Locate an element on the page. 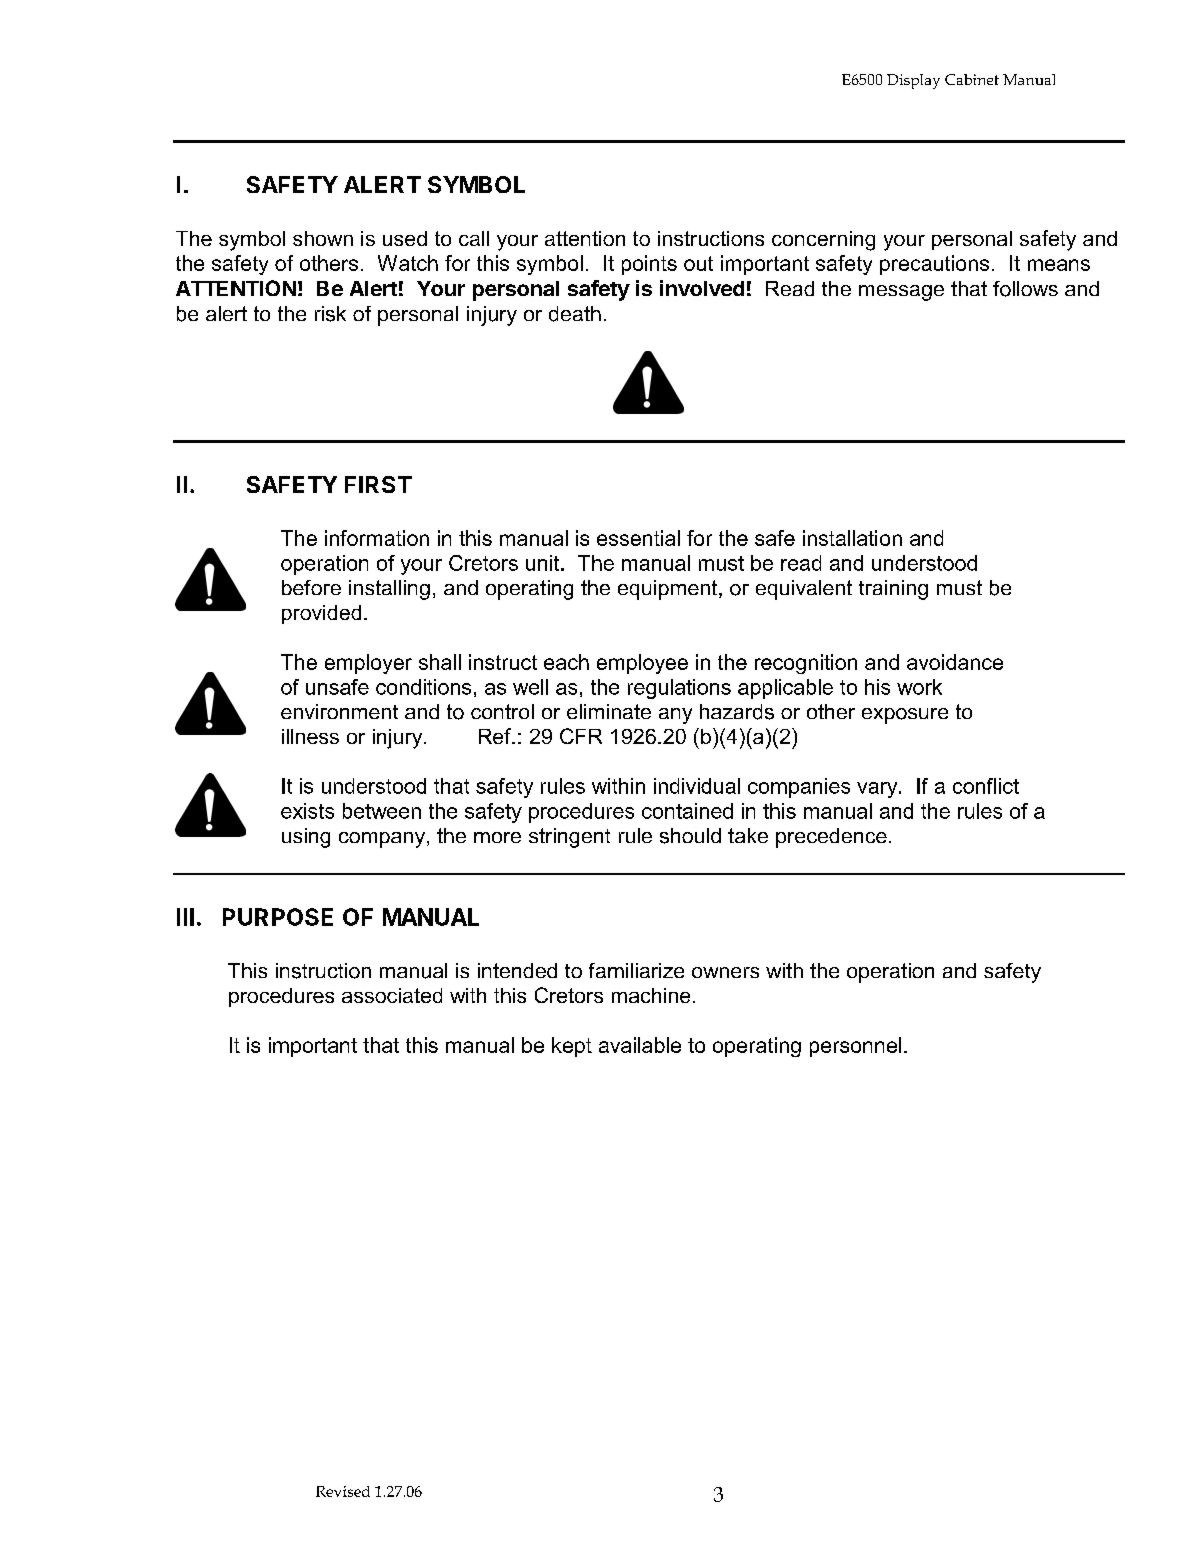 Image resolution: width=1192 pixels, height=1543 pixels. shown is located at coordinates (323, 238).
